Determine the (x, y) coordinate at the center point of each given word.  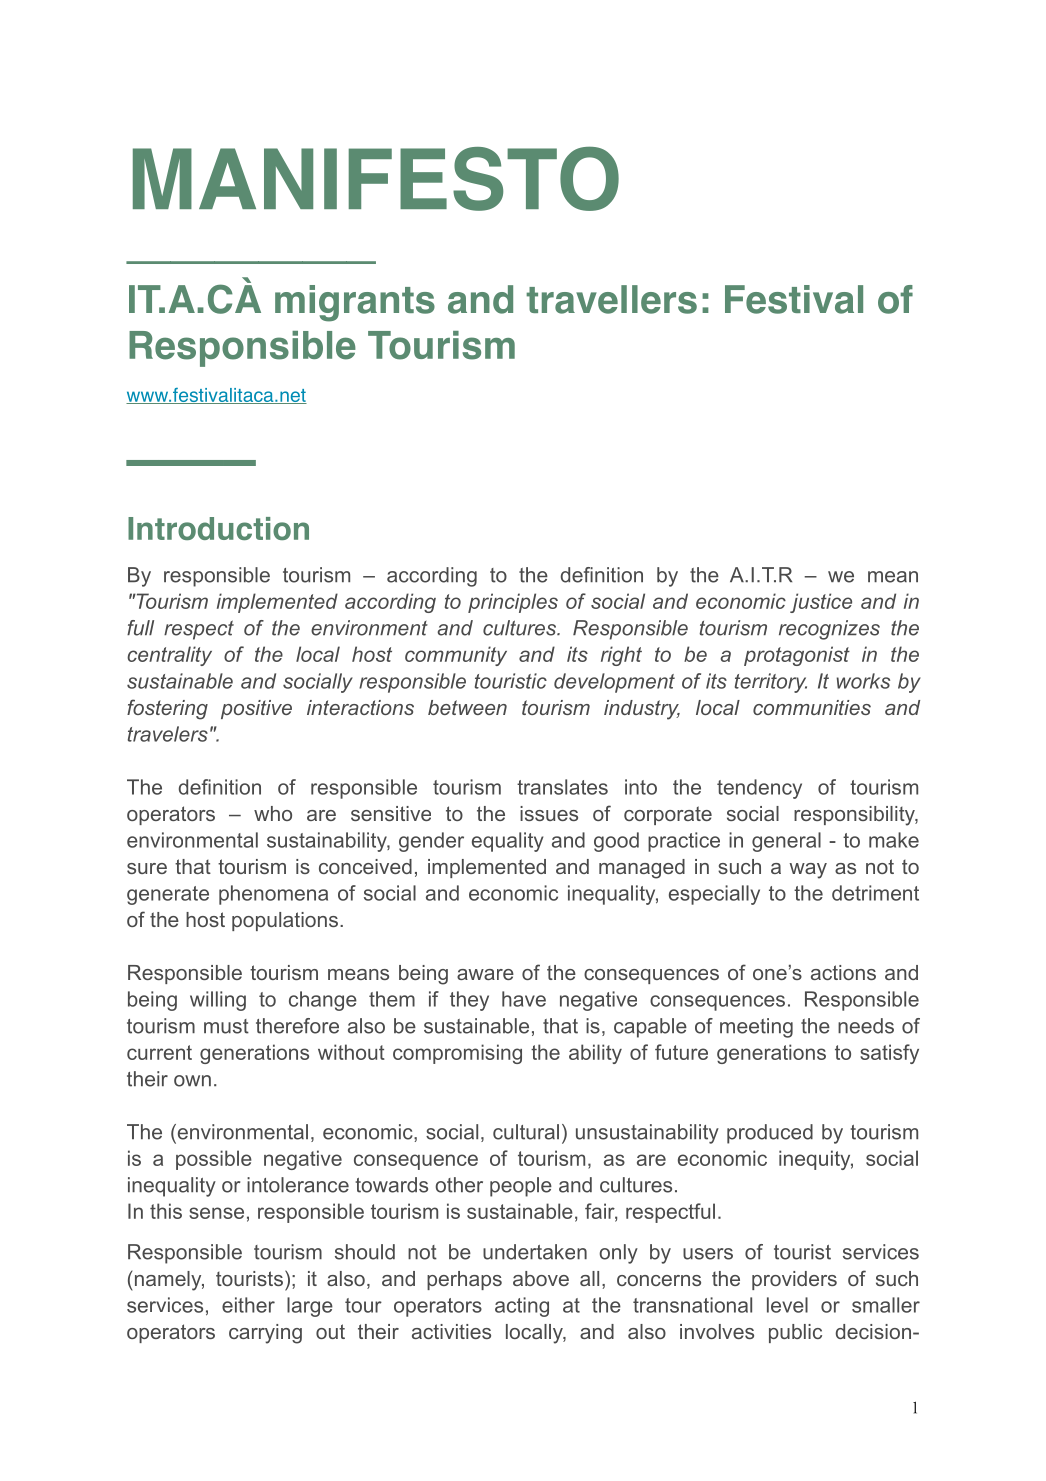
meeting (756, 1028)
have (524, 999)
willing (218, 1001)
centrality (169, 656)
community (456, 656)
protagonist (797, 656)
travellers (611, 299)
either (248, 1305)
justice (821, 603)
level (787, 1305)
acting (522, 1307)
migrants (355, 303)
